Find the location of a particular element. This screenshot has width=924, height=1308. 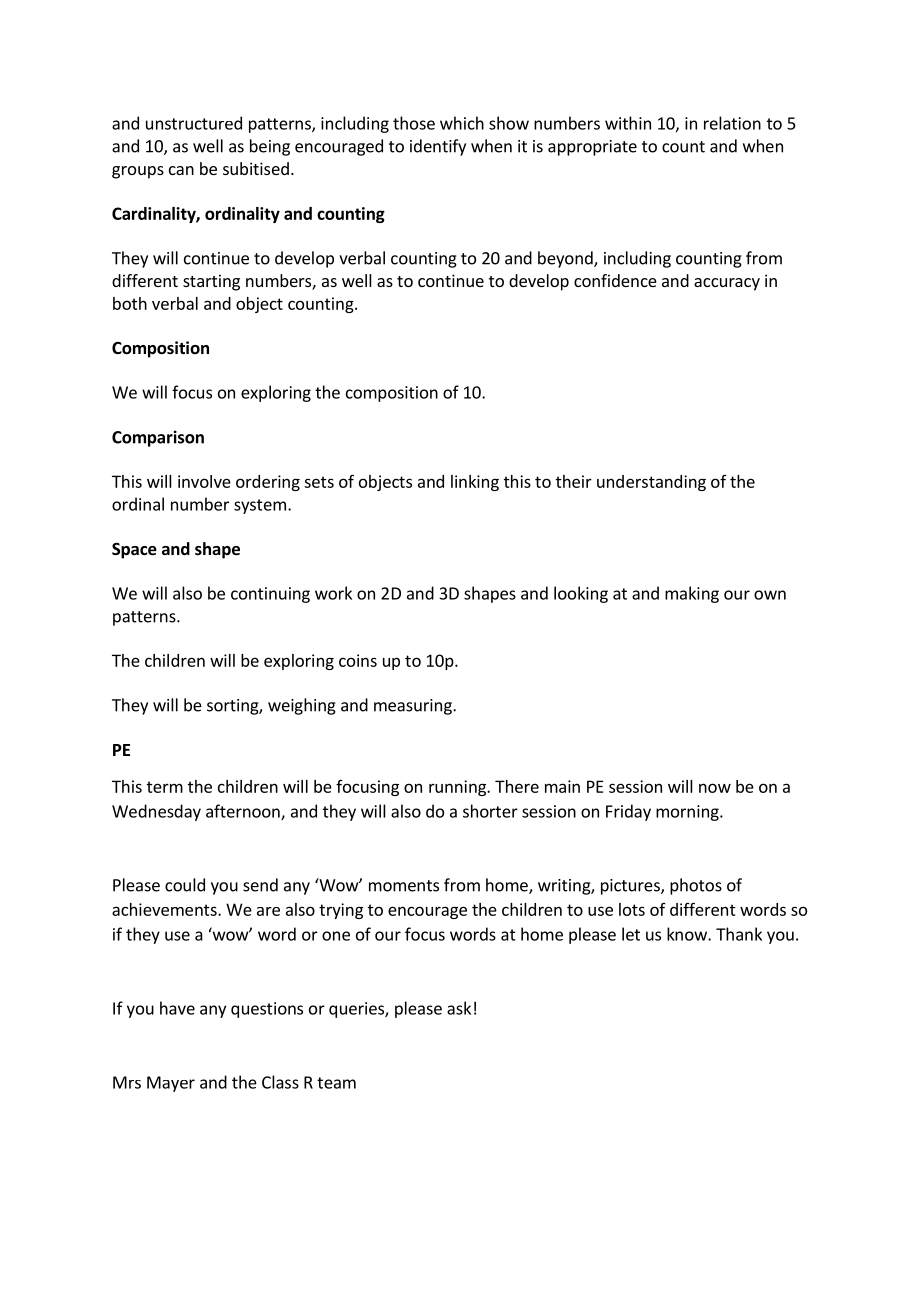

identify is located at coordinates (438, 147).
